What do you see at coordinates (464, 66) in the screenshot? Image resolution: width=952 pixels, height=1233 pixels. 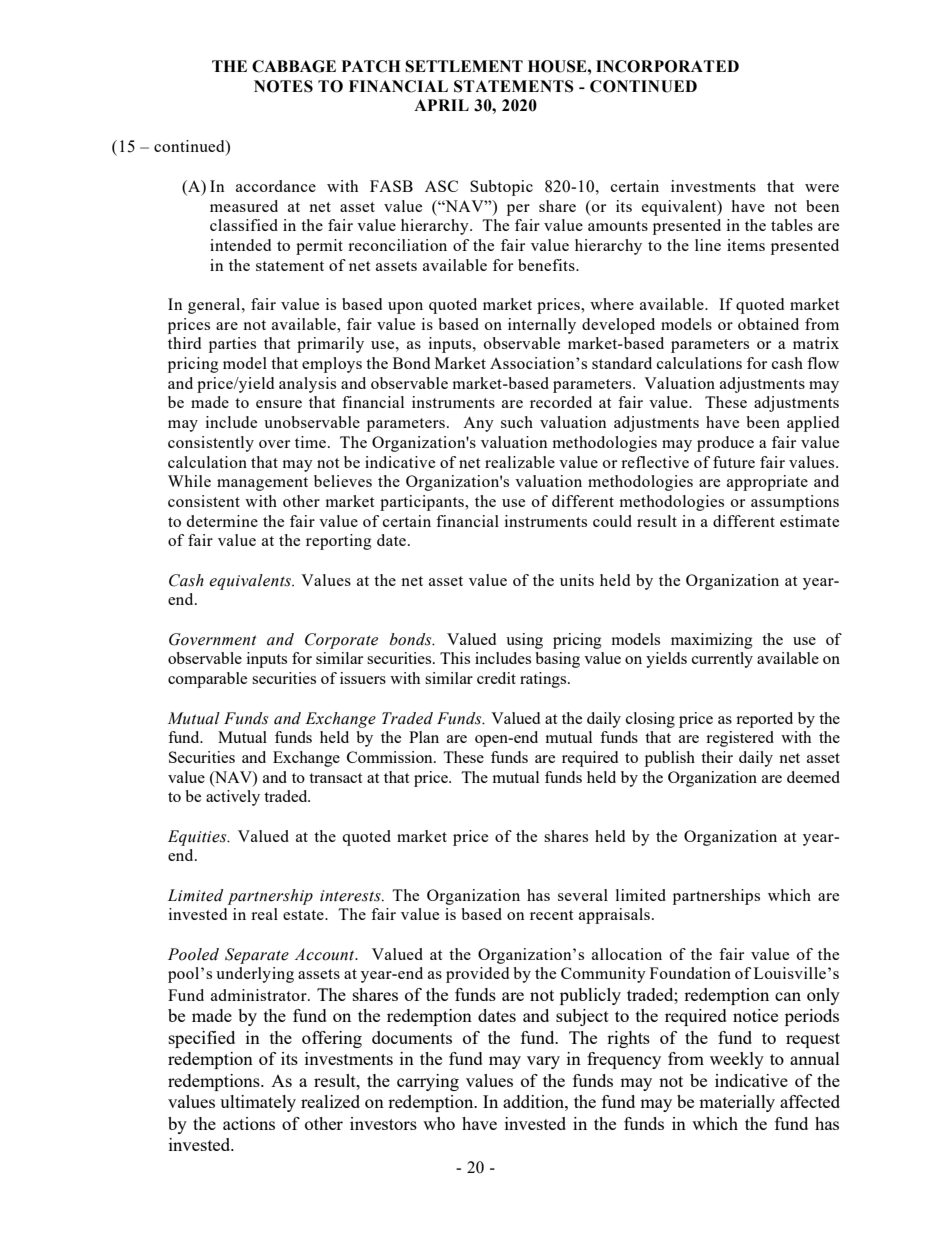 I see `SETTLEMENT` at bounding box center [464, 66].
